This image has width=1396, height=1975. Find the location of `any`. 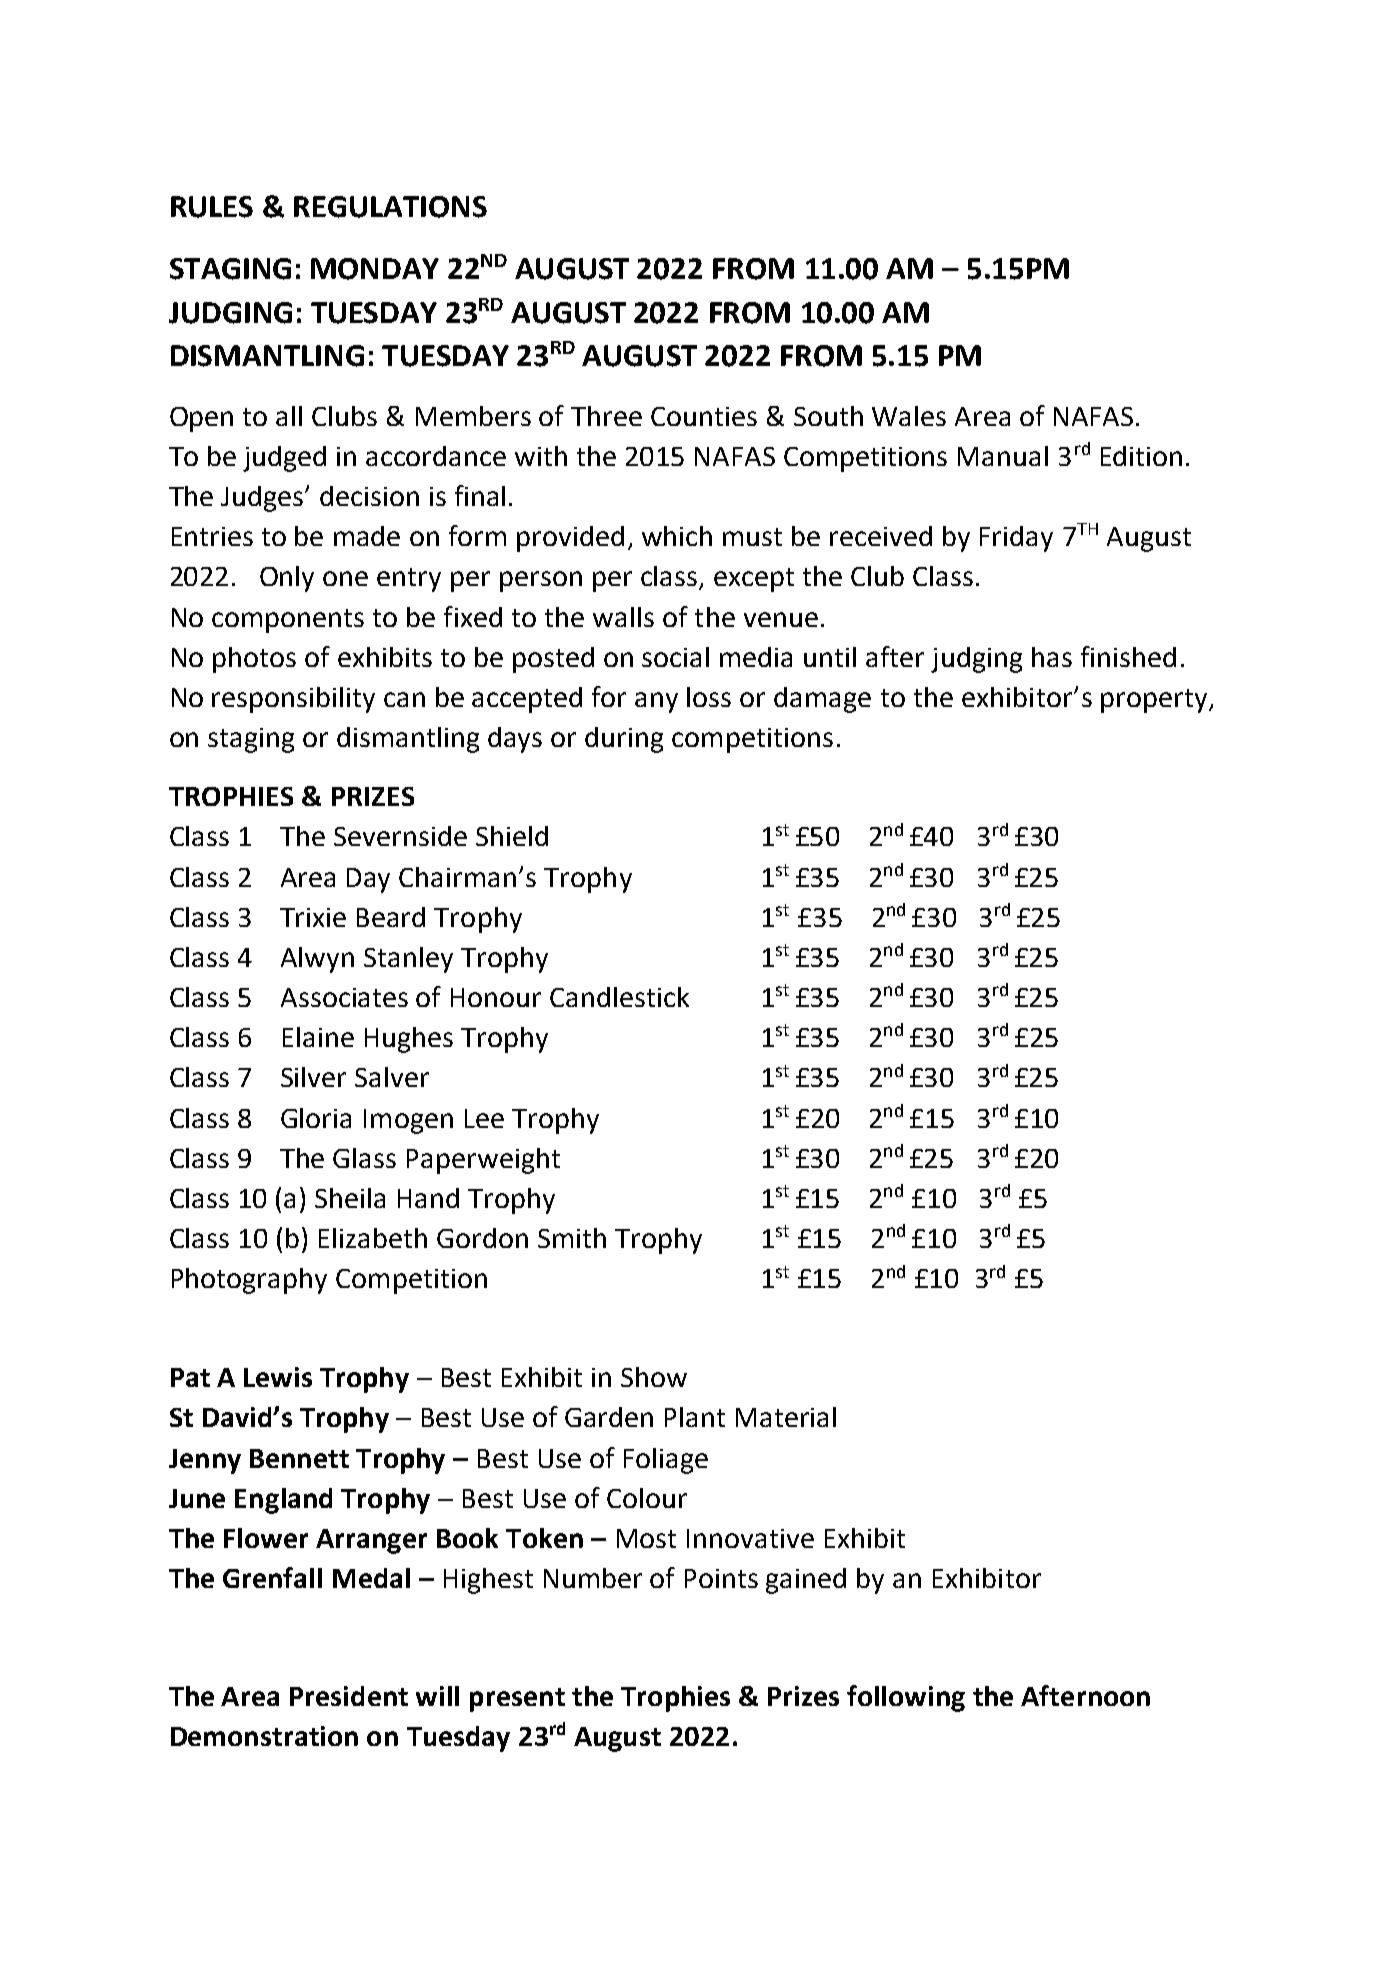

any is located at coordinates (656, 702).
